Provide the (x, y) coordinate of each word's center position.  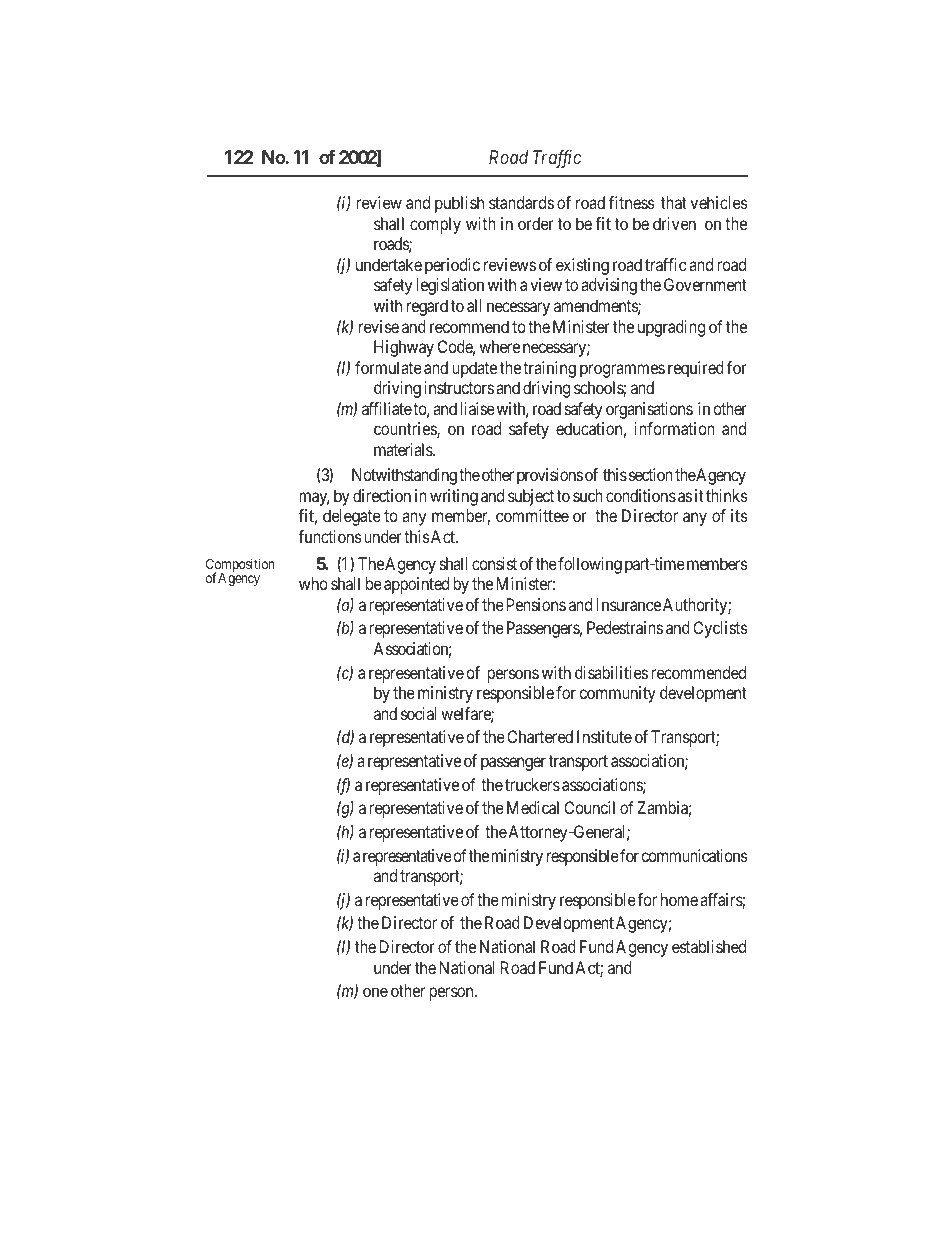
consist (494, 563)
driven (674, 223)
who (313, 583)
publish (459, 204)
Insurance (629, 604)
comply (435, 225)
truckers (532, 784)
